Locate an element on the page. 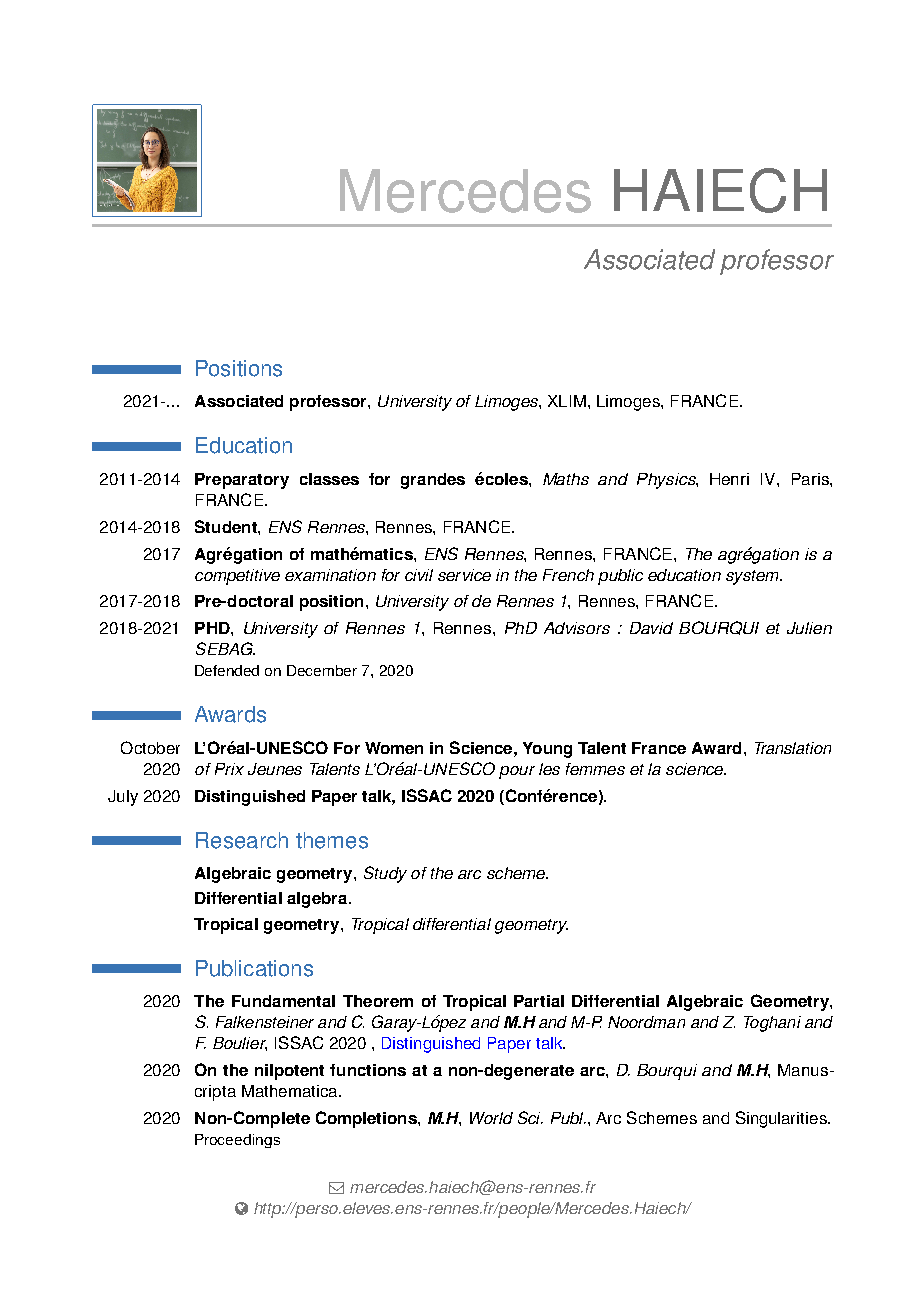  XLIM is located at coordinates (567, 401).
